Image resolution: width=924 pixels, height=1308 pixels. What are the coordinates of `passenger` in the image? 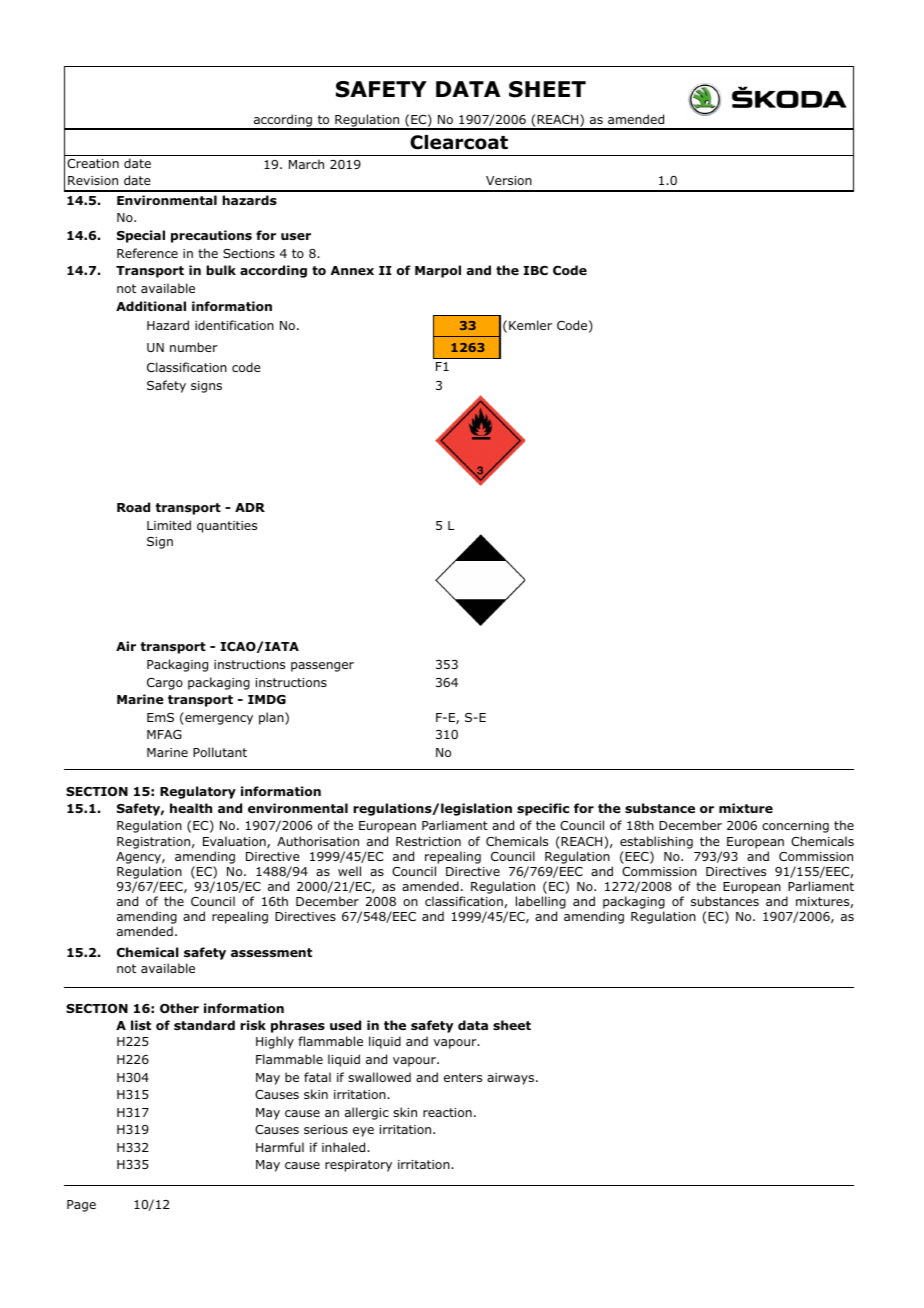 It's located at (322, 667).
